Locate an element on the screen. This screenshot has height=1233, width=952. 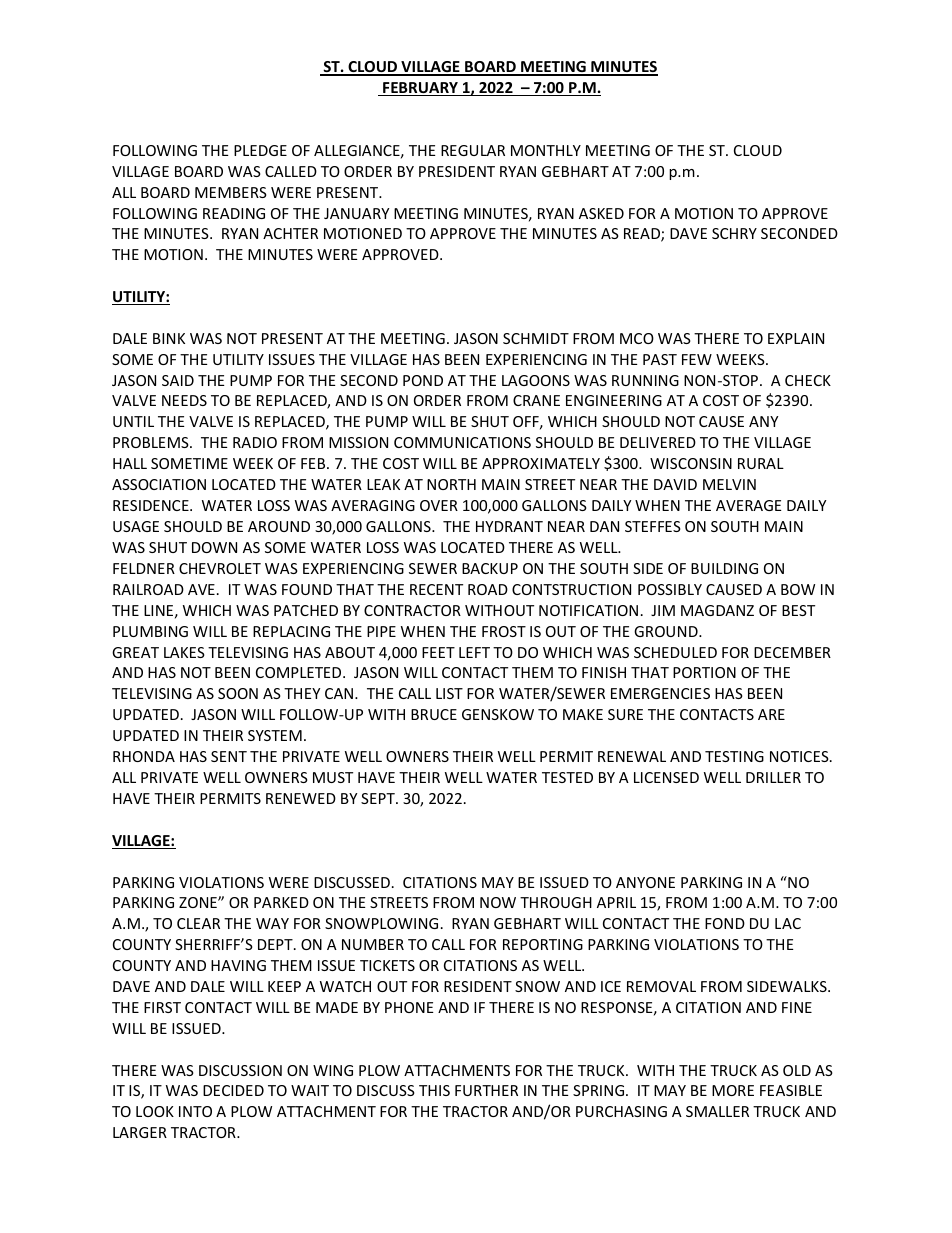
RECENT is located at coordinates (436, 589).
